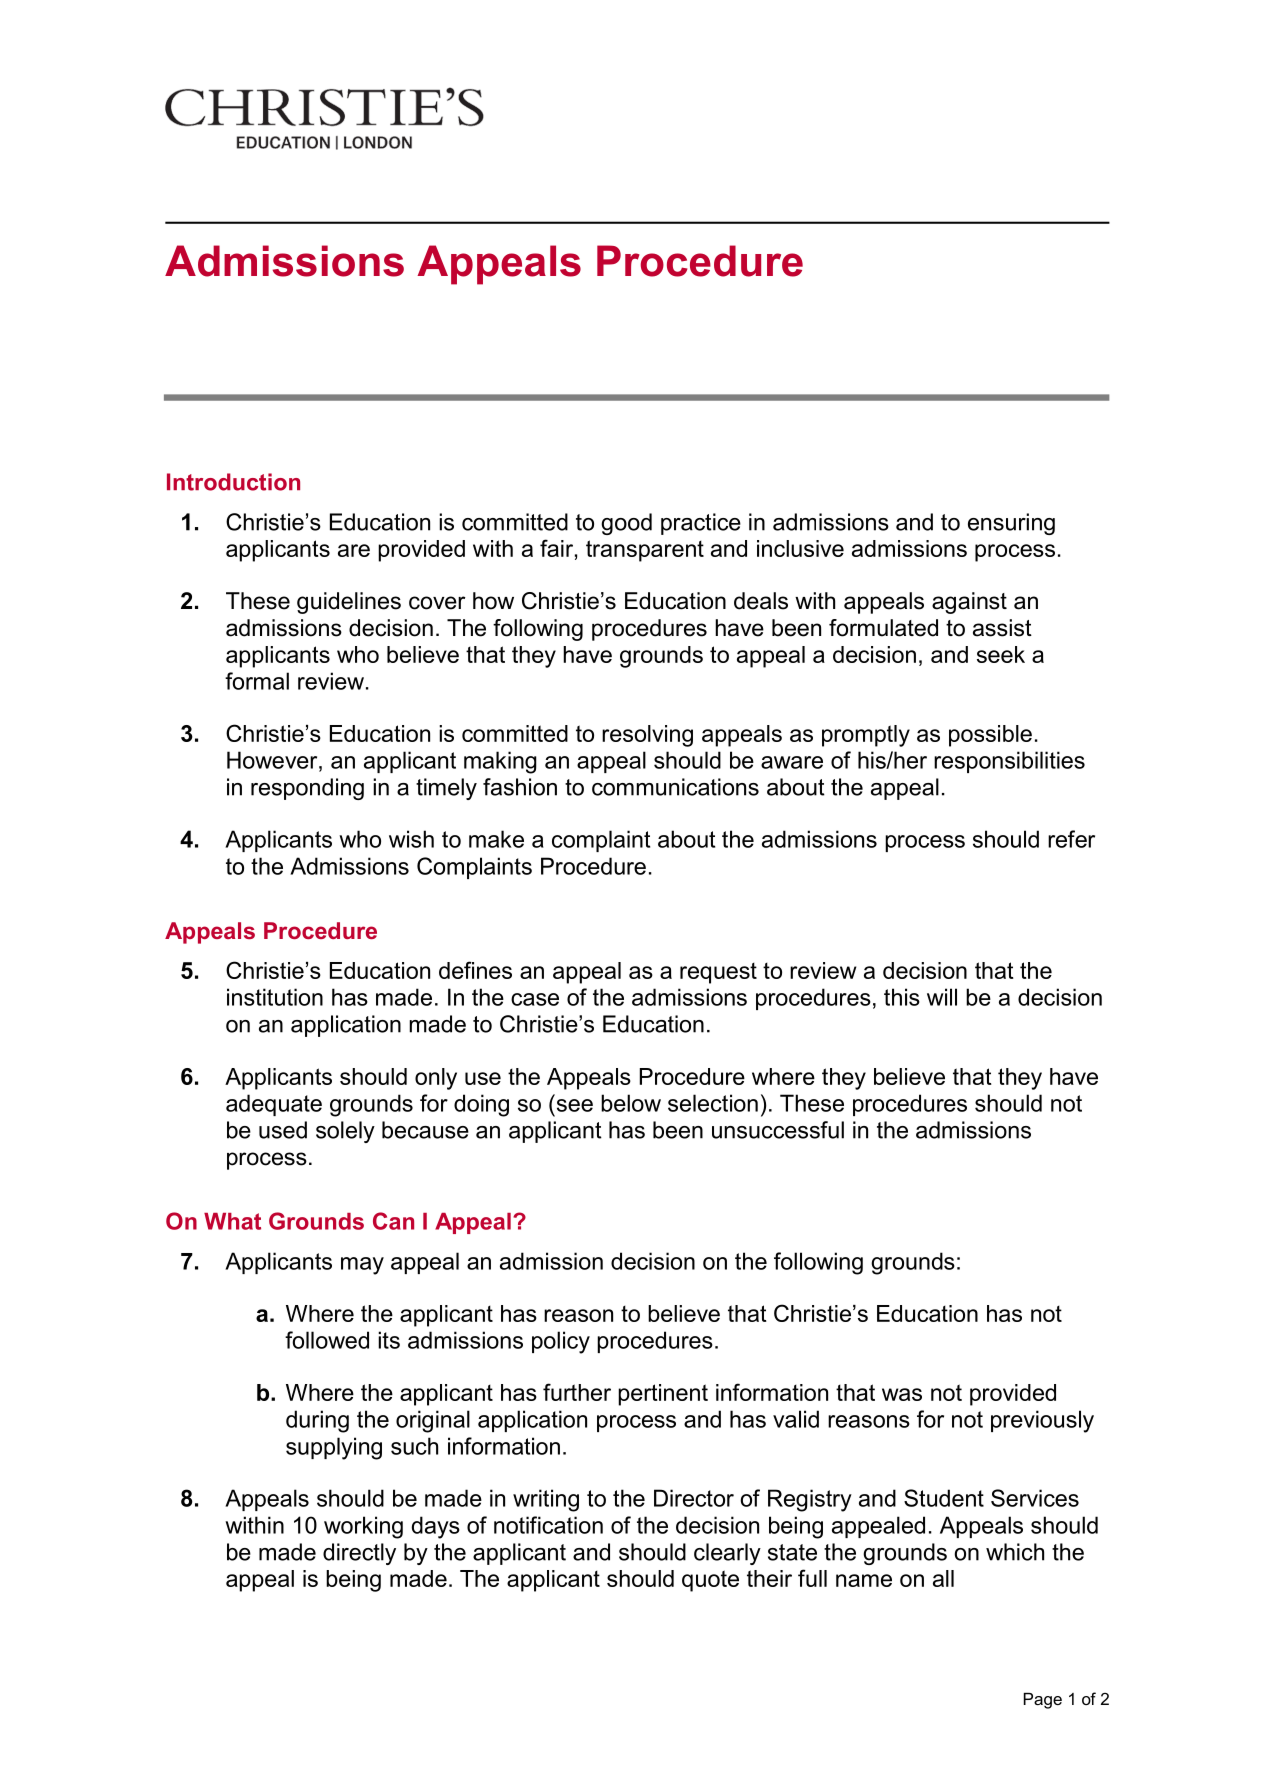 The image size is (1262, 1784). What do you see at coordinates (233, 482) in the screenshot?
I see `Introduction` at bounding box center [233, 482].
